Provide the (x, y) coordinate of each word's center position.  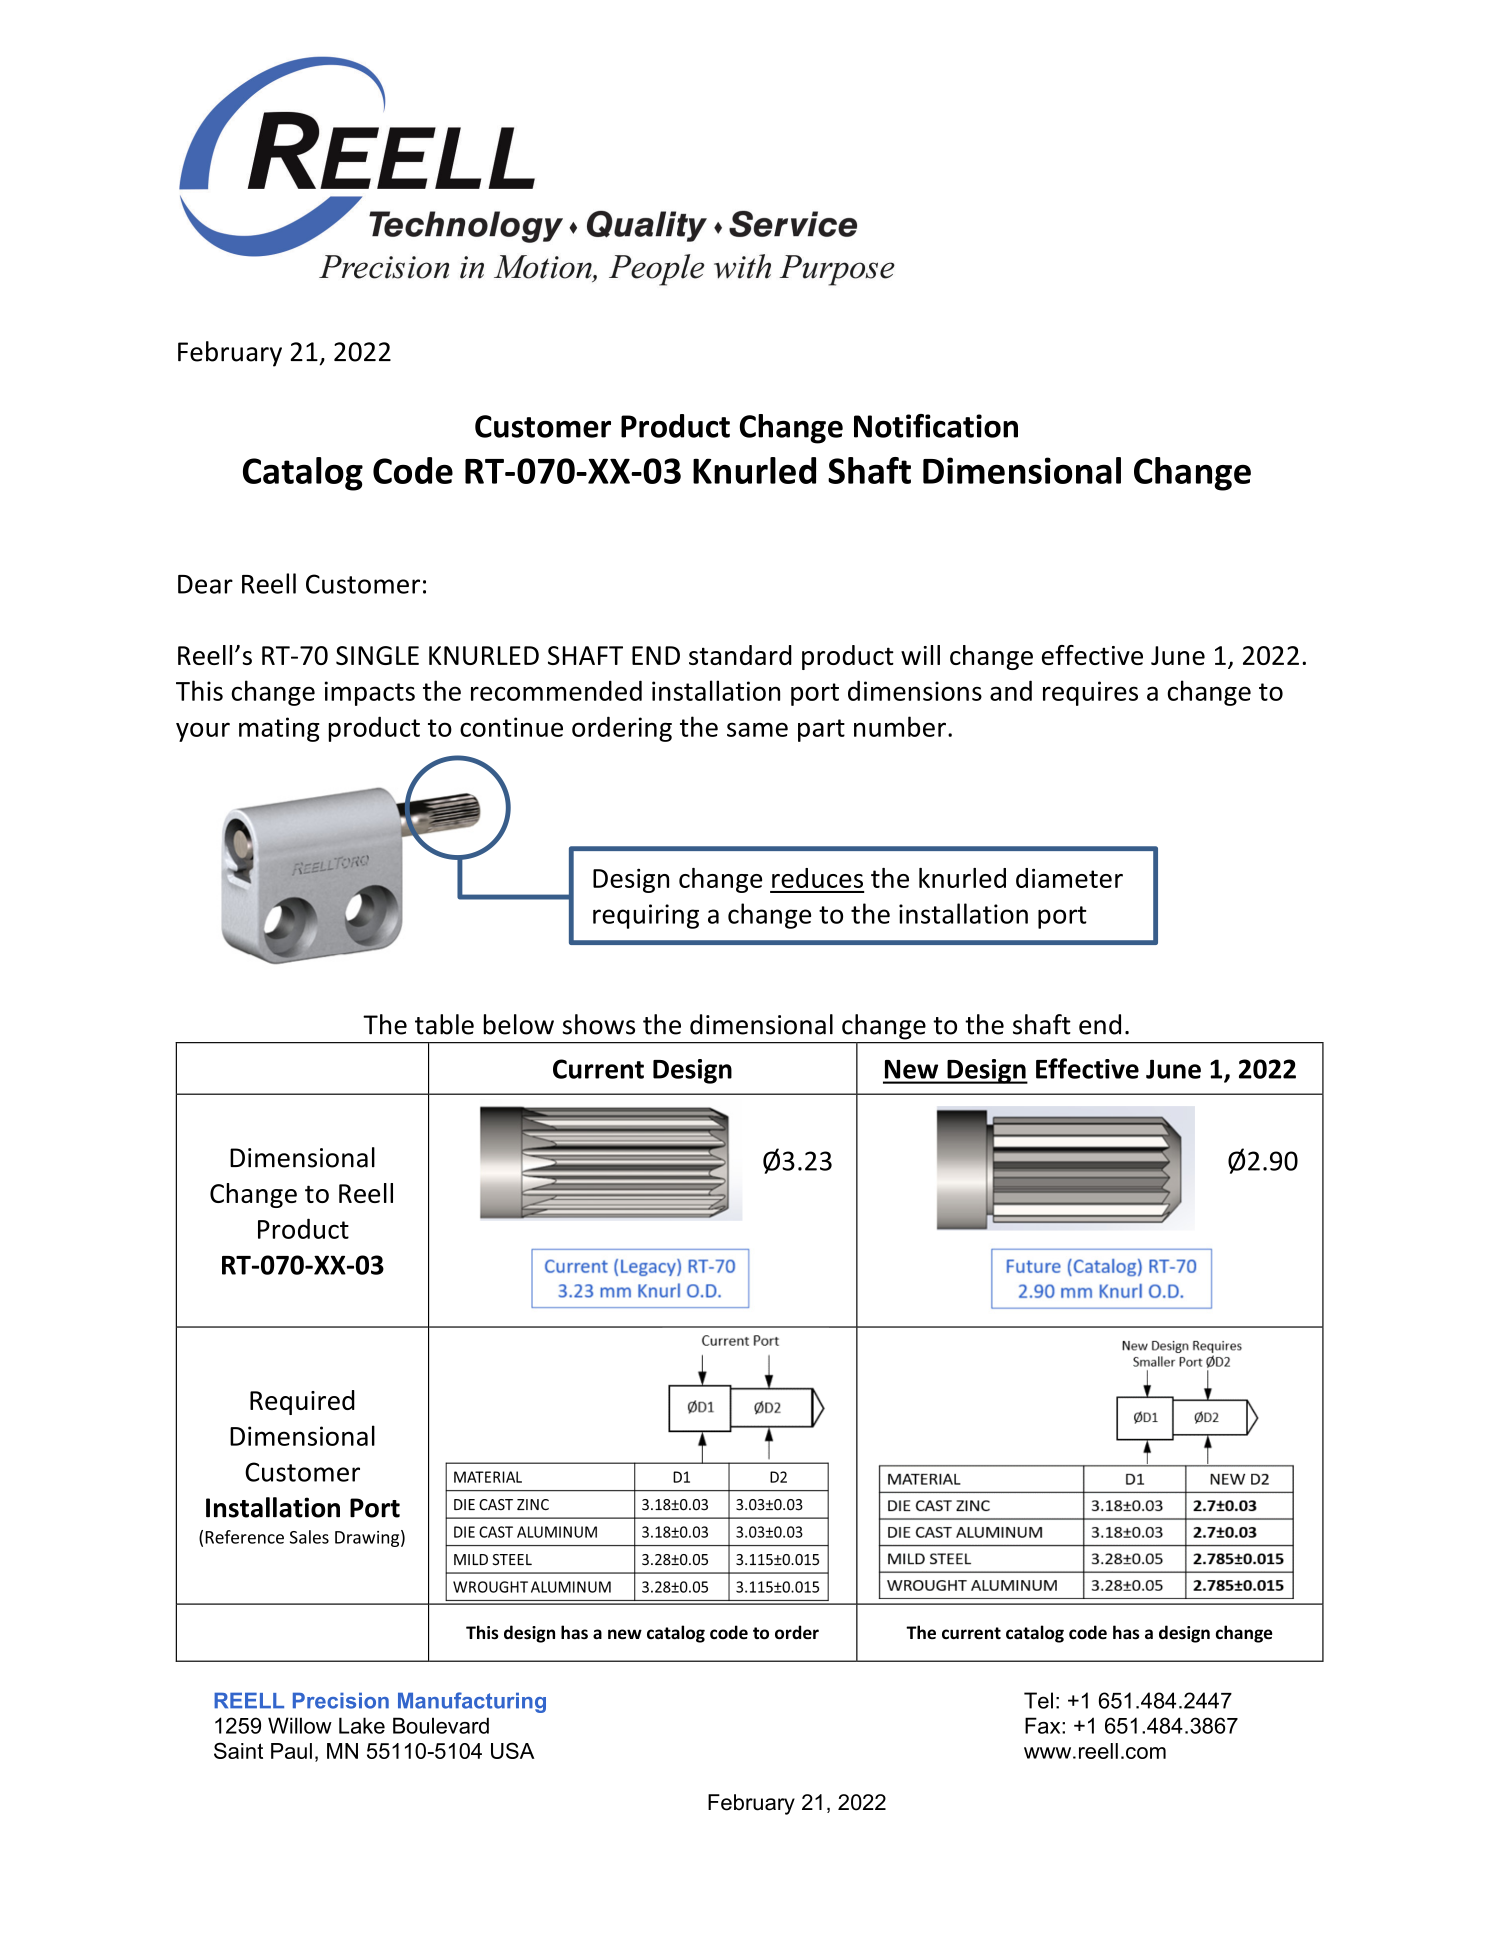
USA (513, 1750)
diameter (1069, 878)
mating (279, 729)
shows (598, 1024)
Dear (205, 584)
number (900, 726)
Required (302, 1402)
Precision (341, 1701)
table (444, 1024)
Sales (309, 1537)
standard (740, 655)
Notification (936, 426)
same (757, 729)
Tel (1038, 1700)
